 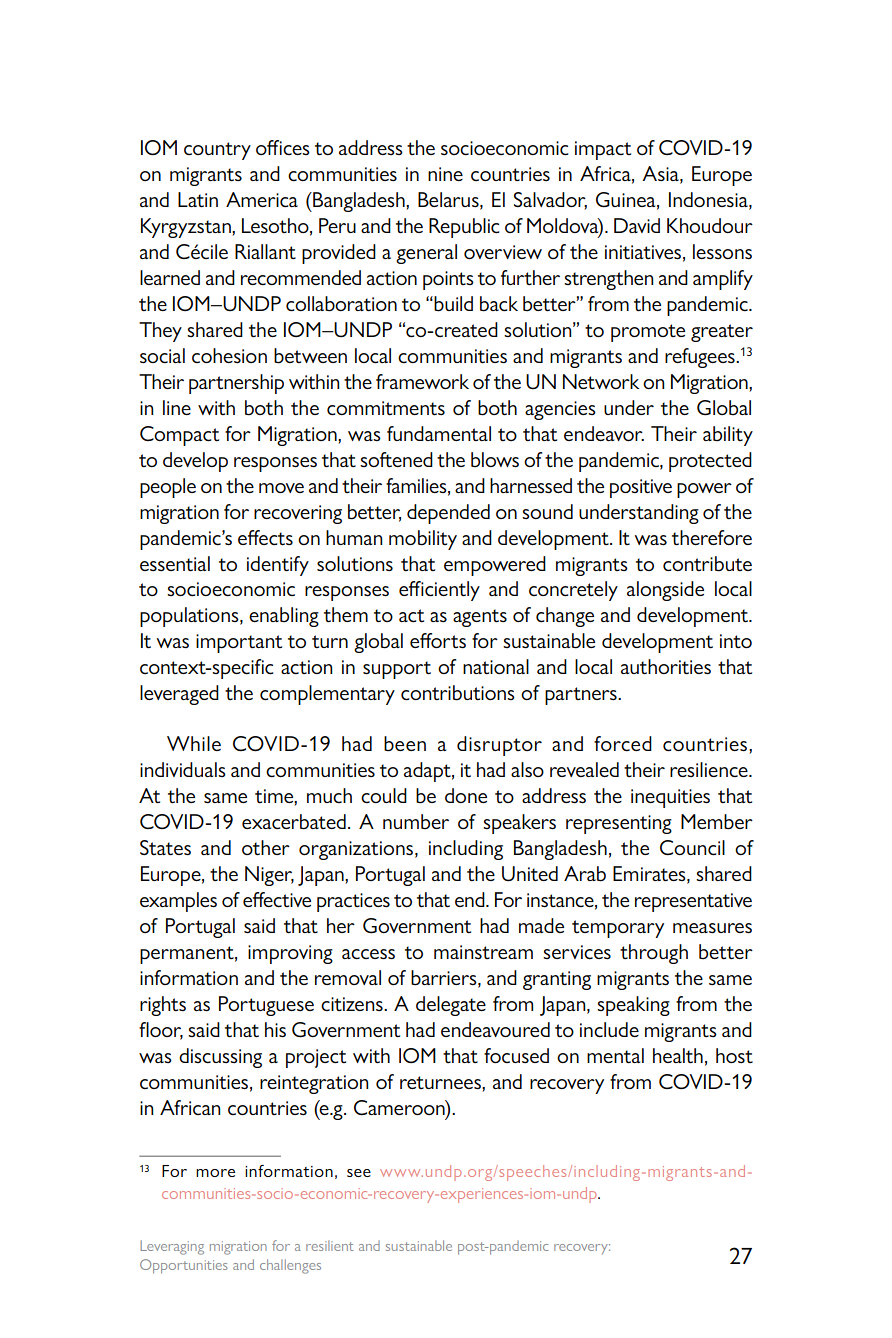 What do you see at coordinates (693, 902) in the screenshot?
I see `representative` at bounding box center [693, 902].
